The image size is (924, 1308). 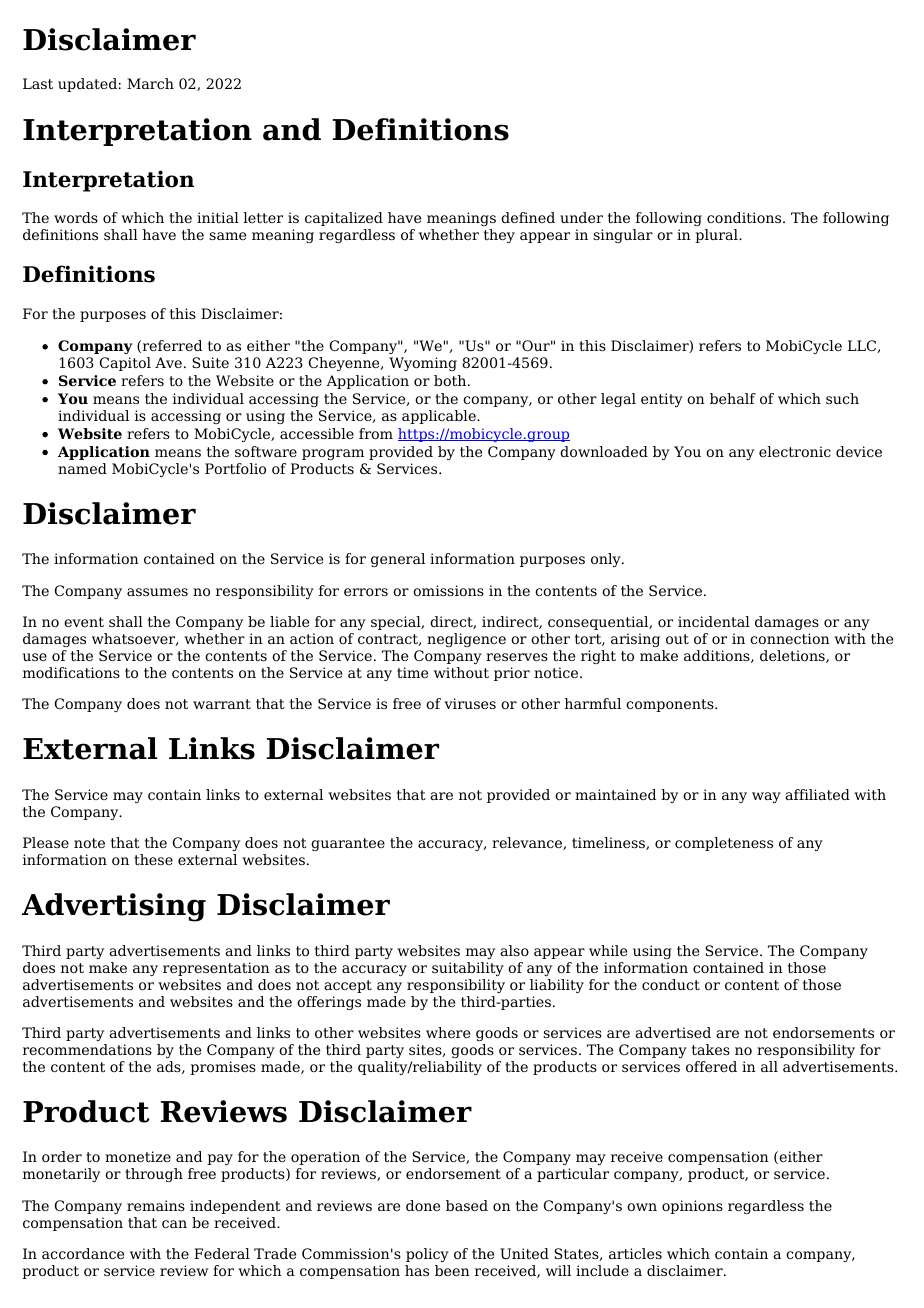 I want to click on Advertising, so click(x=114, y=907).
